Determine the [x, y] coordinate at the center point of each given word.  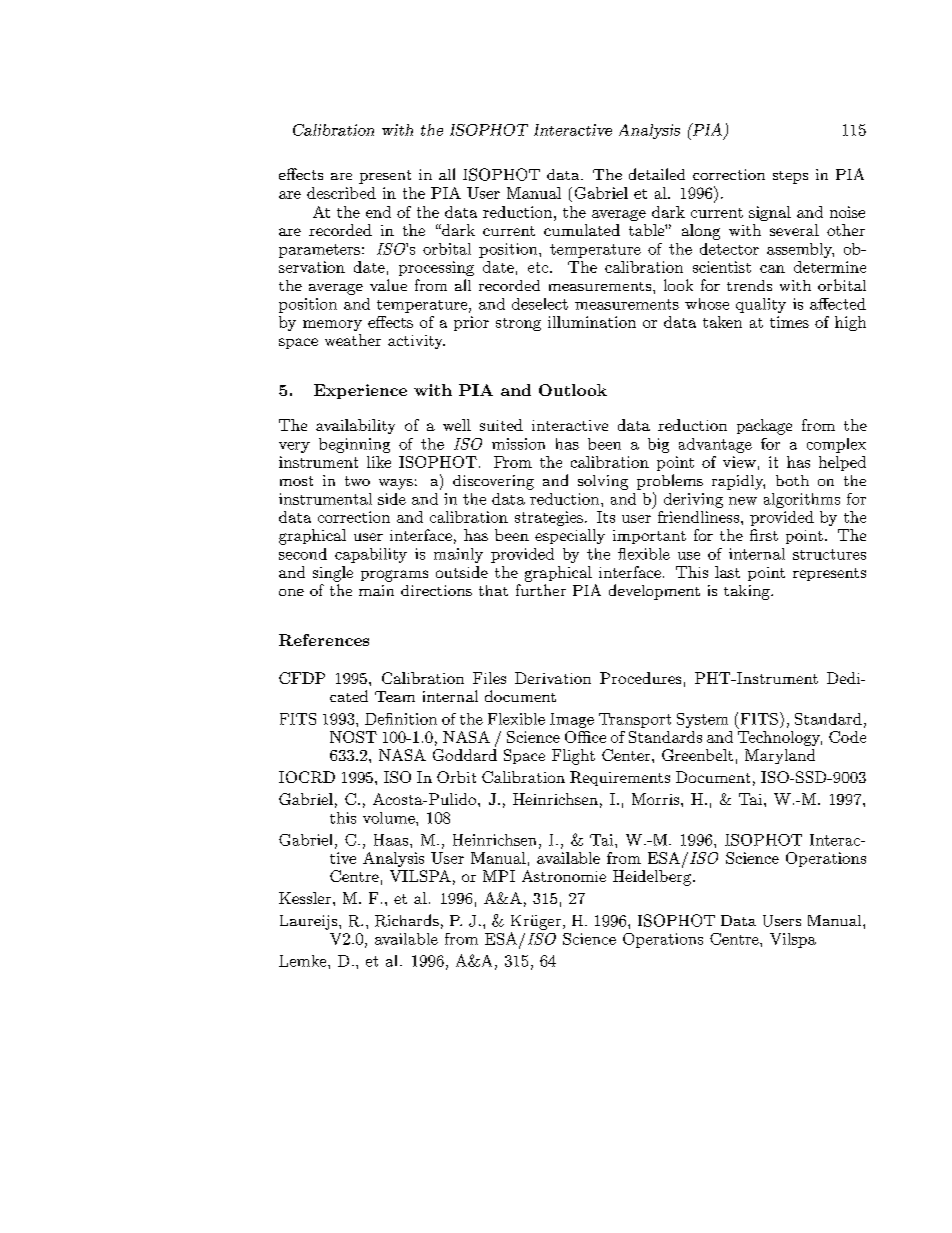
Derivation [553, 678]
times [789, 322]
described [341, 193]
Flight [573, 757]
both [792, 480]
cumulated [582, 230]
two [357, 481]
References [324, 640]
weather [353, 340]
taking [748, 592]
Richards [407, 920]
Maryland [780, 756]
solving [603, 482]
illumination [592, 322]
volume [390, 818]
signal [770, 213]
